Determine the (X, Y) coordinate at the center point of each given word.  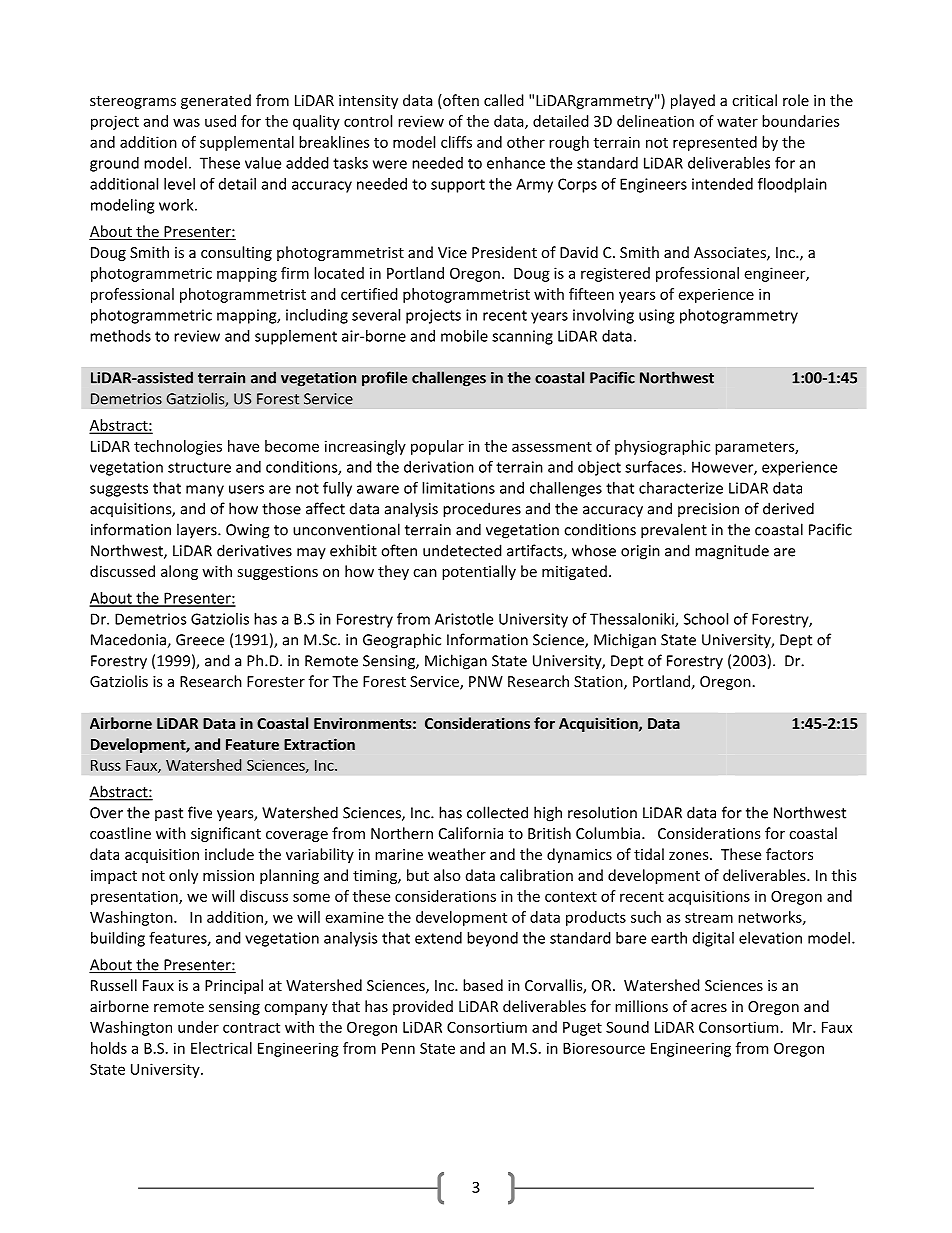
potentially (479, 572)
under (198, 1027)
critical (754, 100)
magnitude (732, 552)
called (504, 100)
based (483, 985)
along (179, 572)
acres (709, 1008)
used (220, 121)
